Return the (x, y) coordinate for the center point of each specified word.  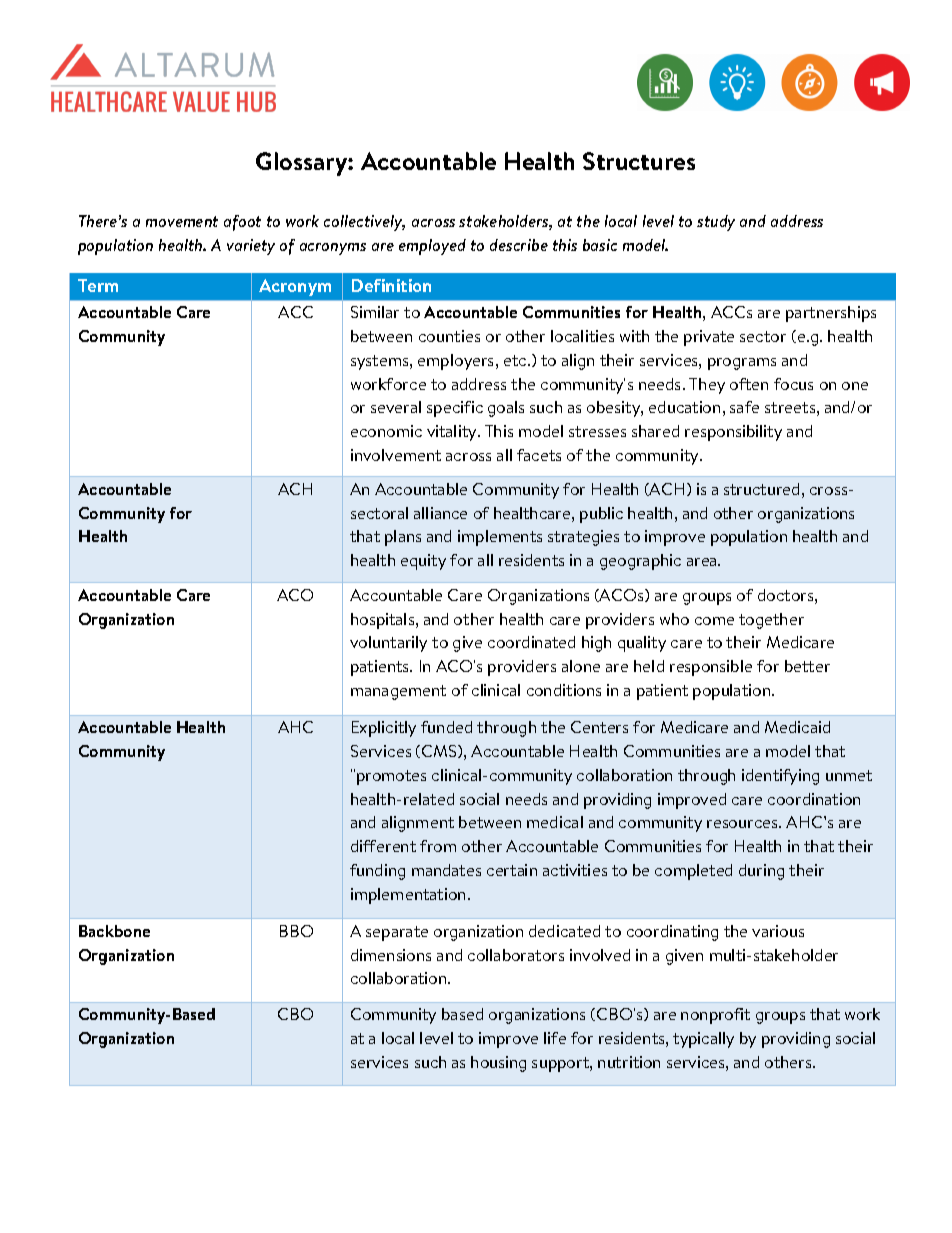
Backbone (114, 931)
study (716, 223)
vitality (453, 433)
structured (761, 489)
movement (182, 221)
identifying (780, 777)
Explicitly (384, 729)
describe (519, 245)
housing (498, 1064)
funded (446, 727)
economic (386, 431)
